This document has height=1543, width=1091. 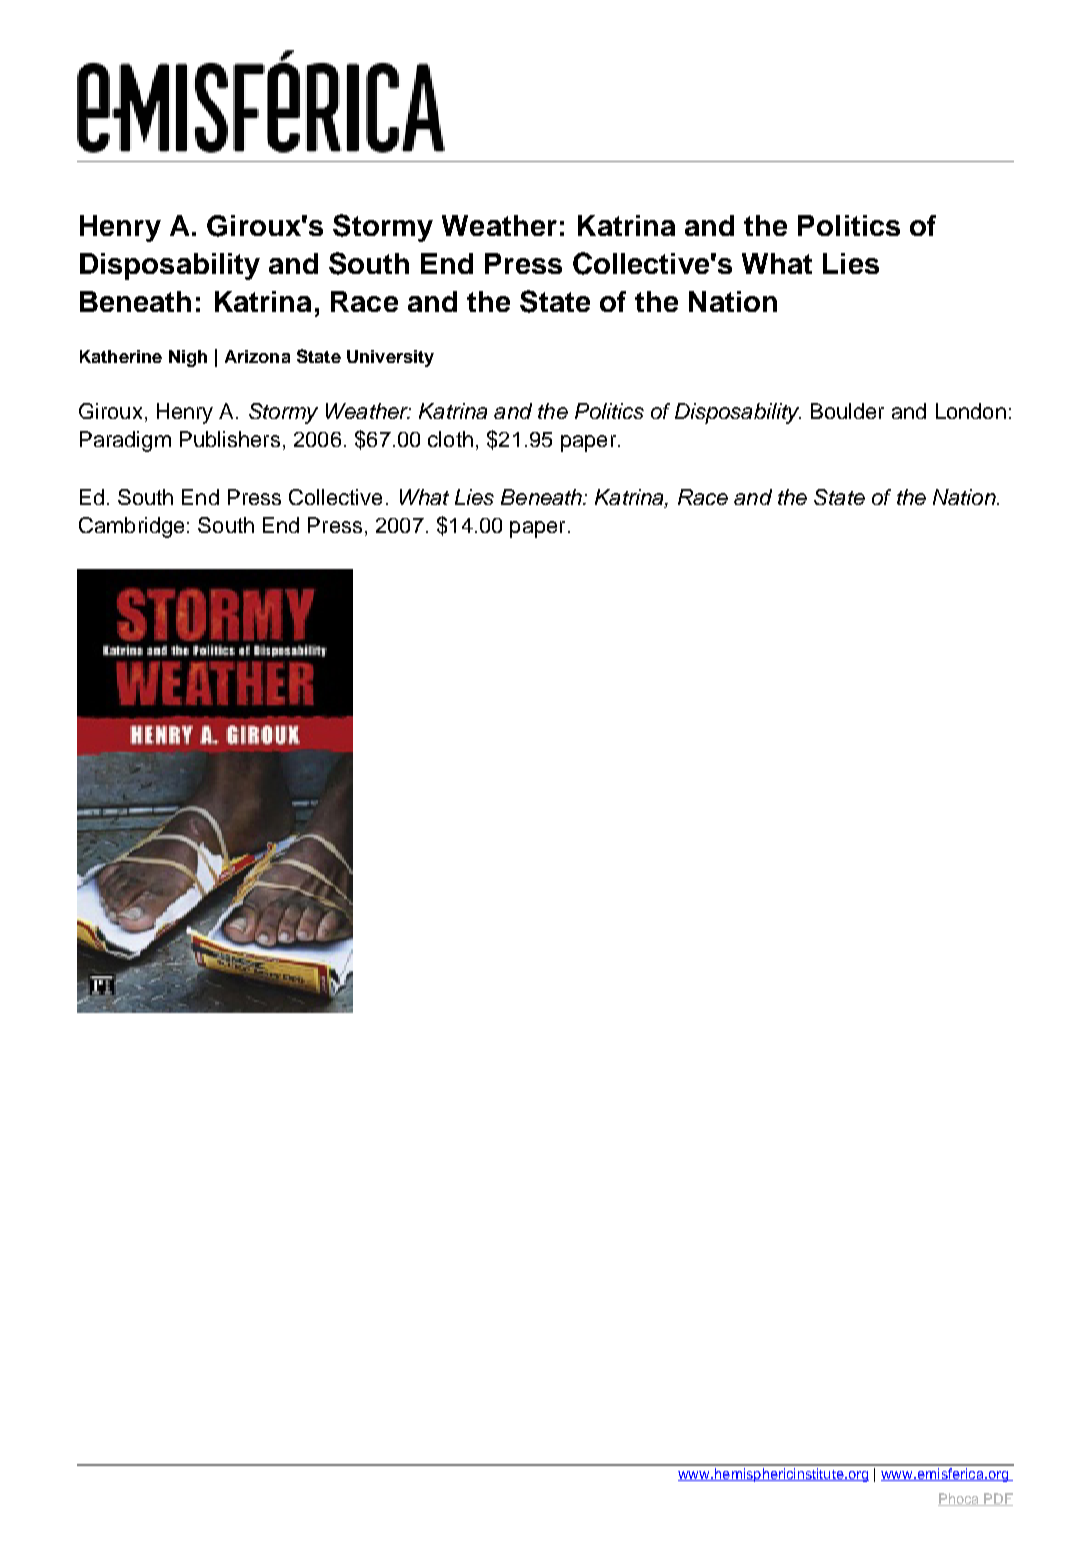 What do you see at coordinates (188, 358) in the document?
I see `Nigh` at bounding box center [188, 358].
